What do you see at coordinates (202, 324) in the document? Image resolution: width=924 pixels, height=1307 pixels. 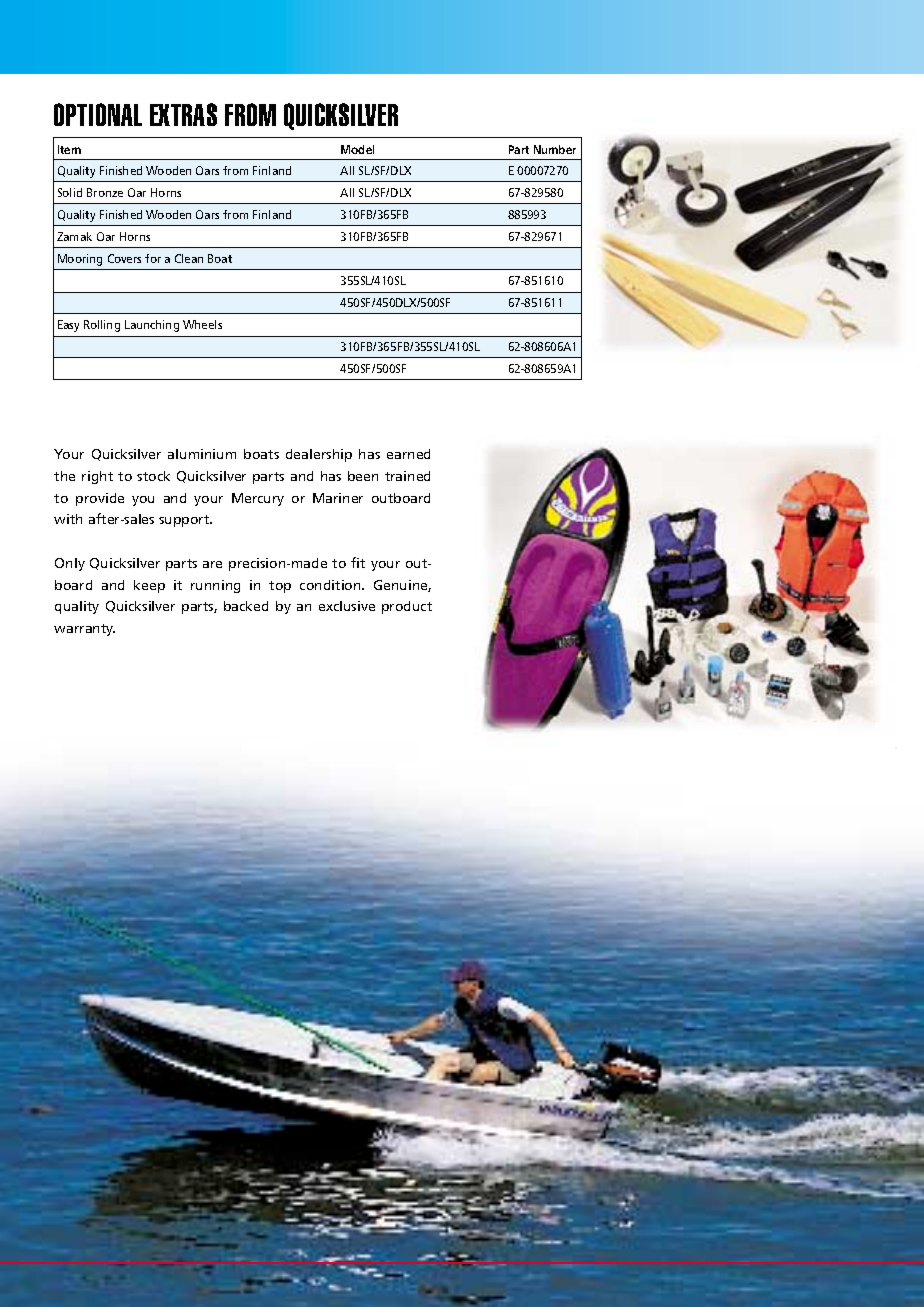 I see `Wheels` at bounding box center [202, 324].
